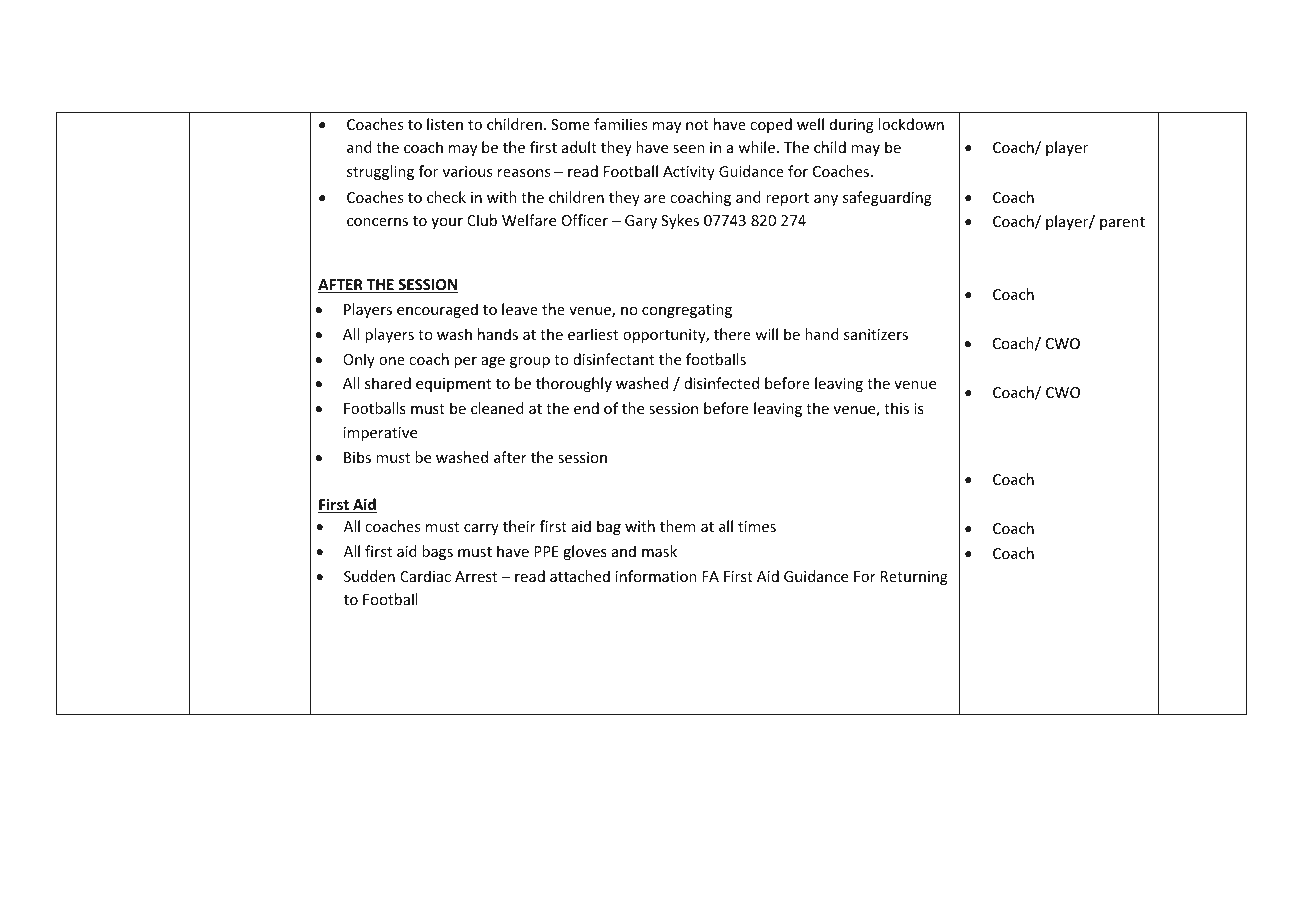  I want to click on sanitizers, so click(876, 334).
